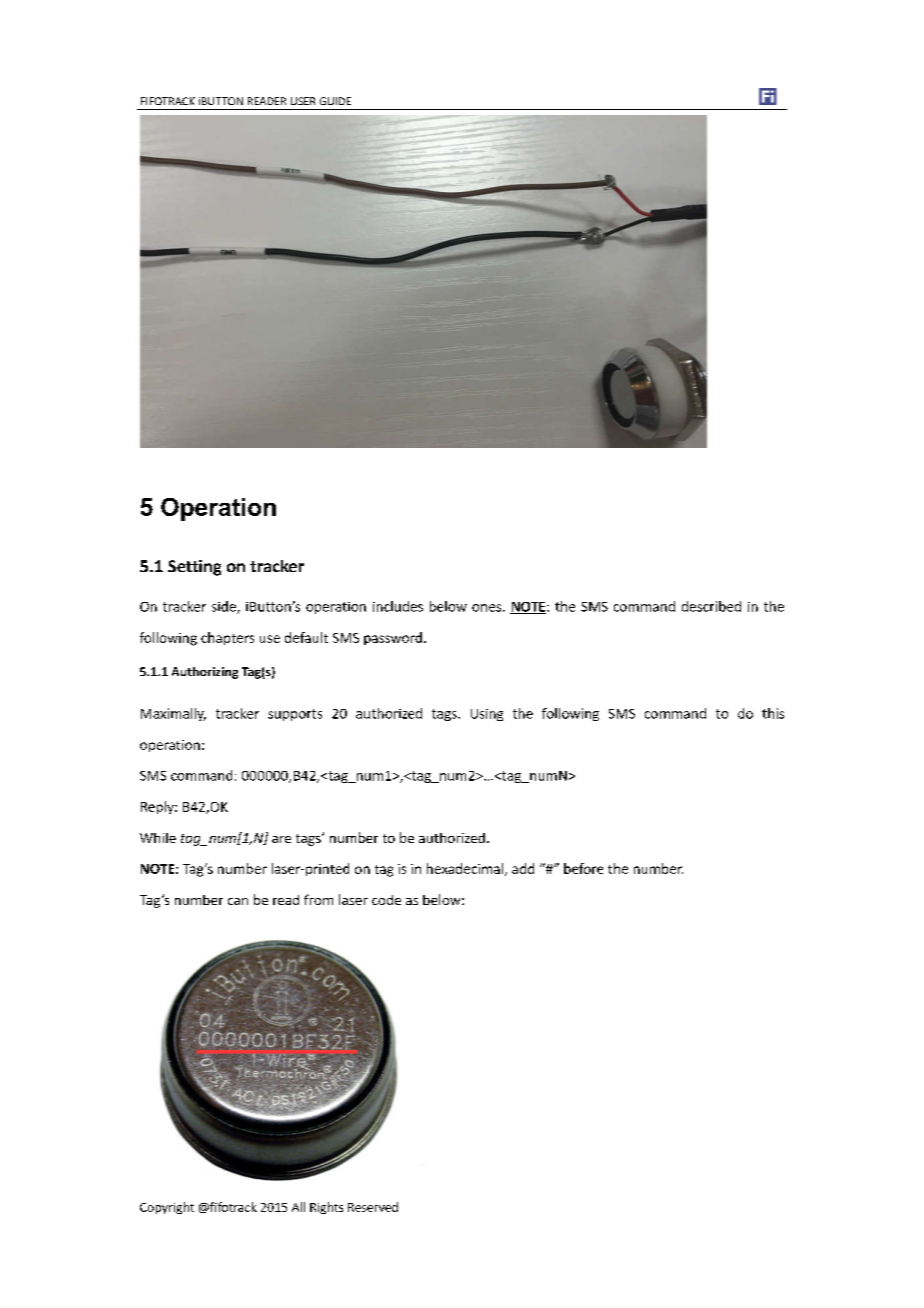 This screenshot has height=1308, width=924. What do you see at coordinates (281, 839) in the screenshot?
I see `are` at bounding box center [281, 839].
